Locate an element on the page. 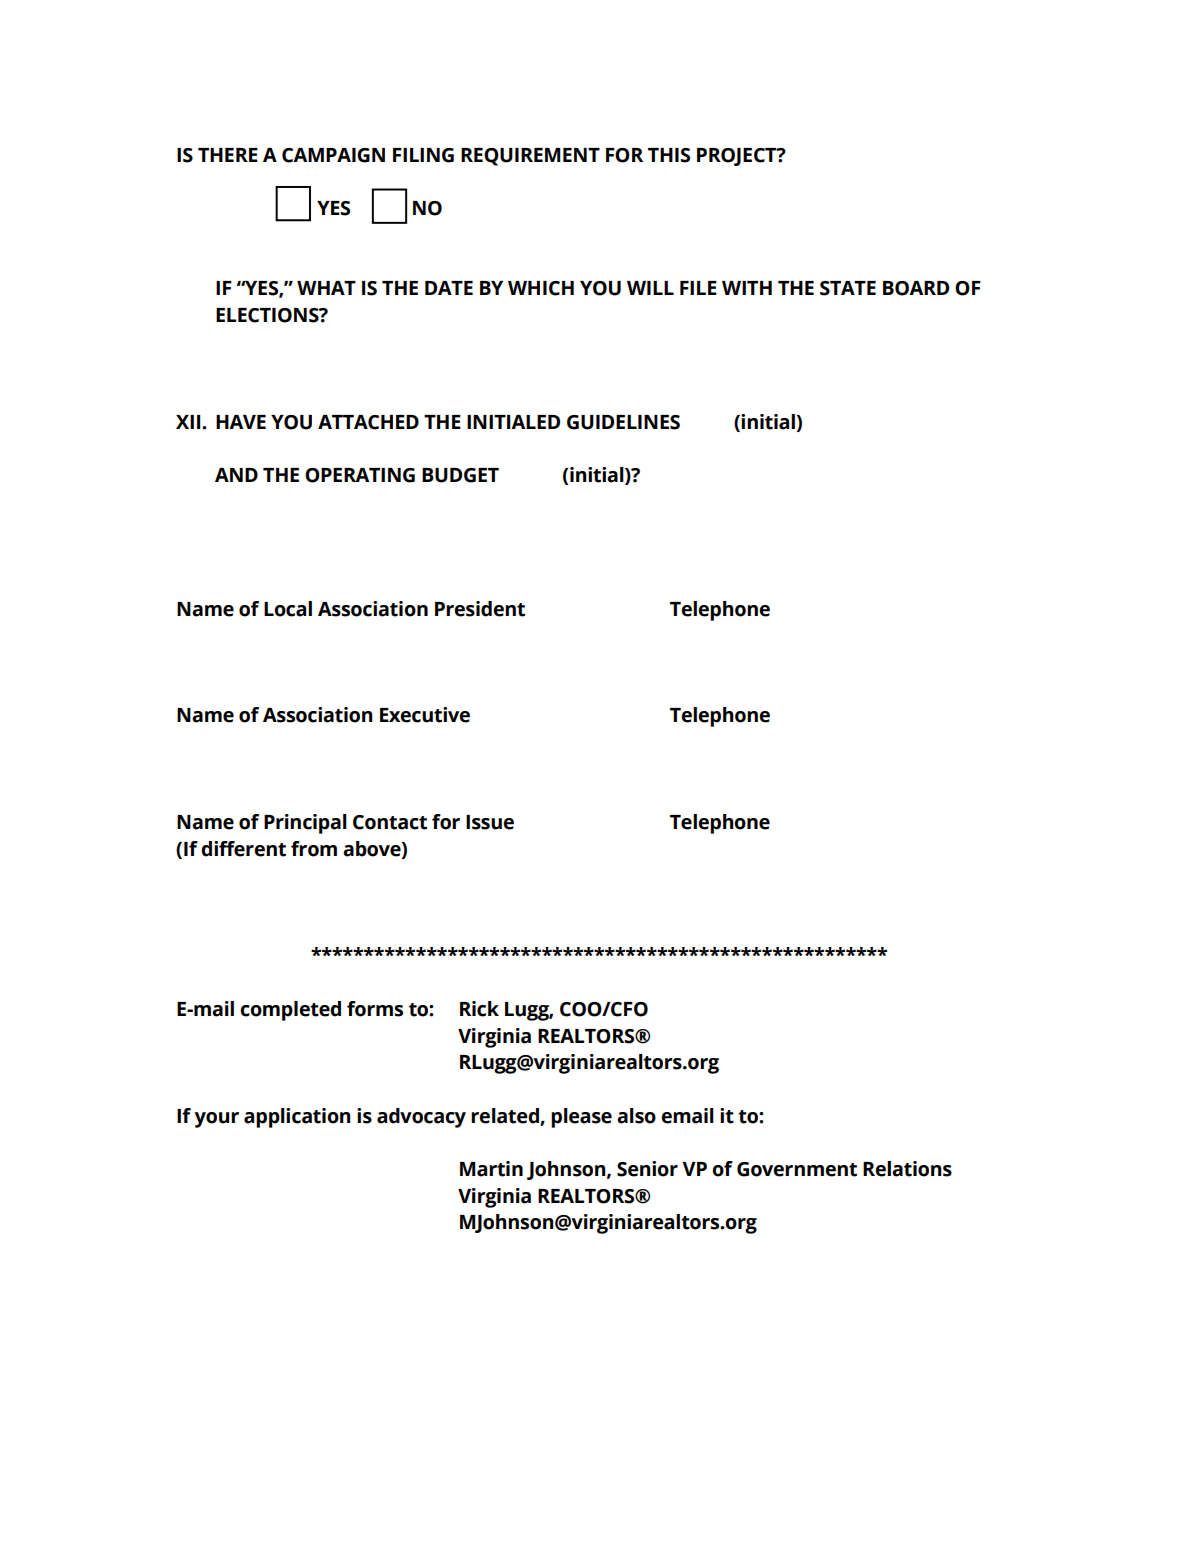  application is located at coordinates (297, 1118).
